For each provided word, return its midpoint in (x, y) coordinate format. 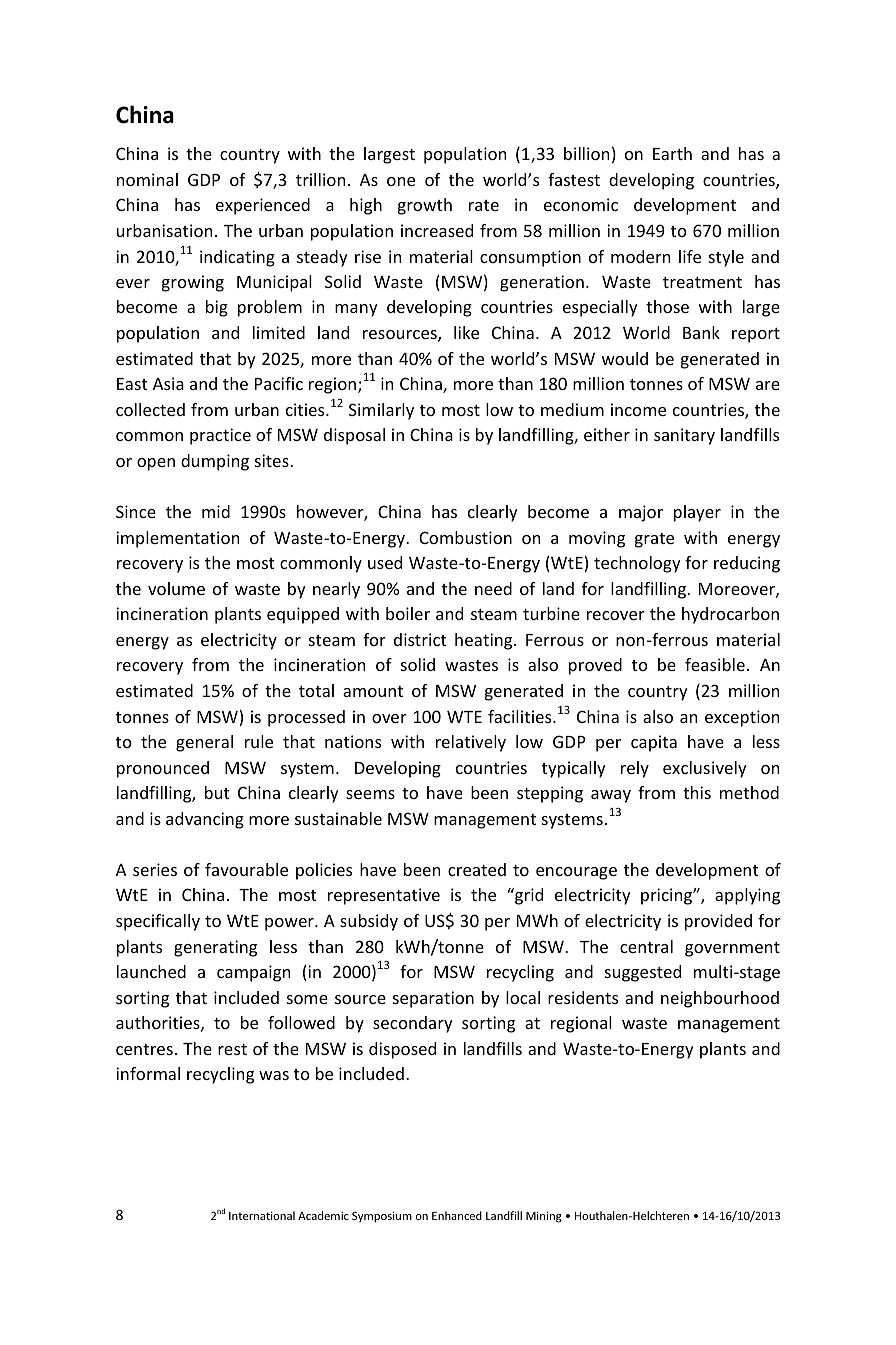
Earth (672, 153)
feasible (715, 664)
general (204, 743)
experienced (263, 206)
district (420, 639)
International (262, 1215)
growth (425, 206)
